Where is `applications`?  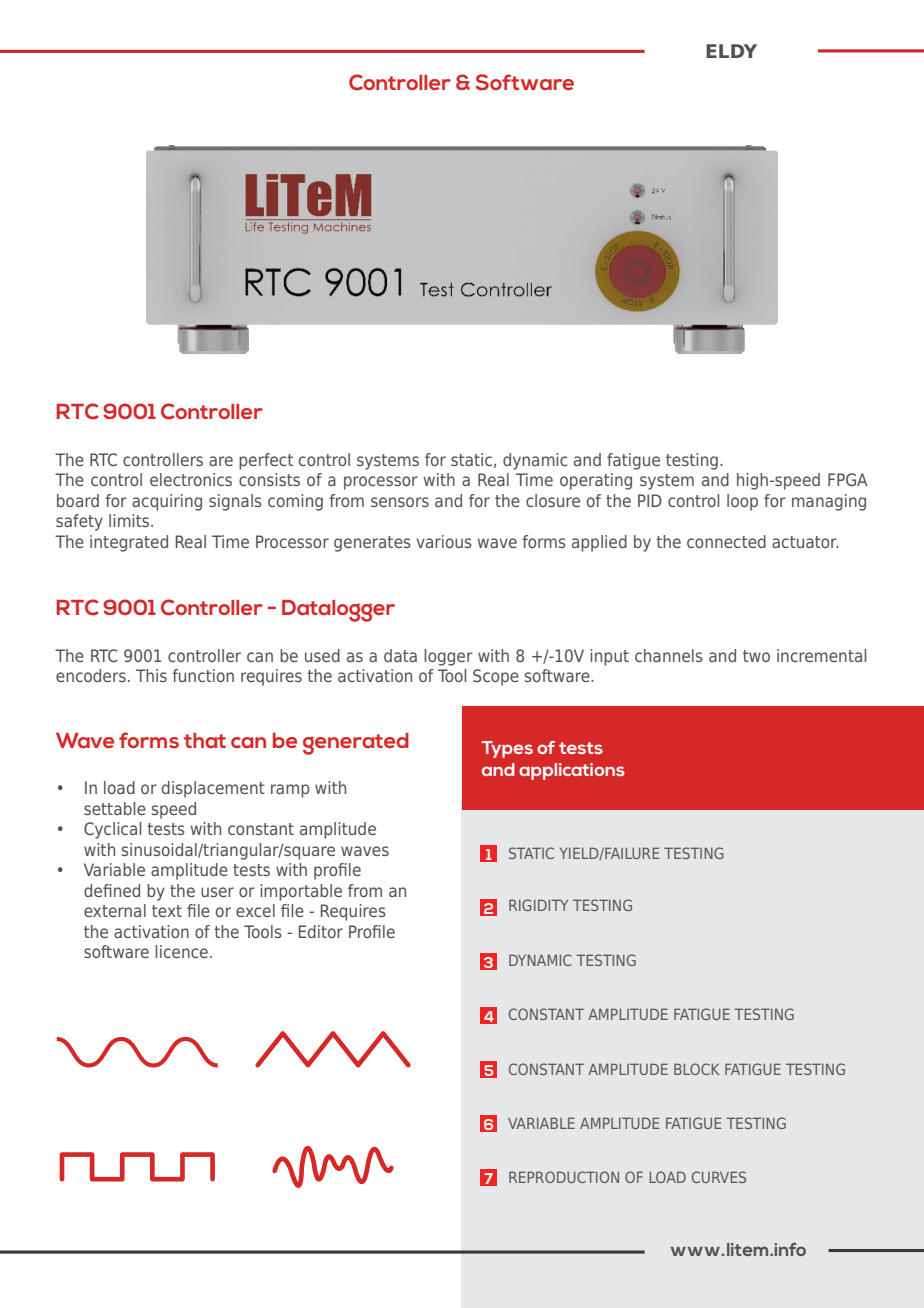 applications is located at coordinates (572, 771).
